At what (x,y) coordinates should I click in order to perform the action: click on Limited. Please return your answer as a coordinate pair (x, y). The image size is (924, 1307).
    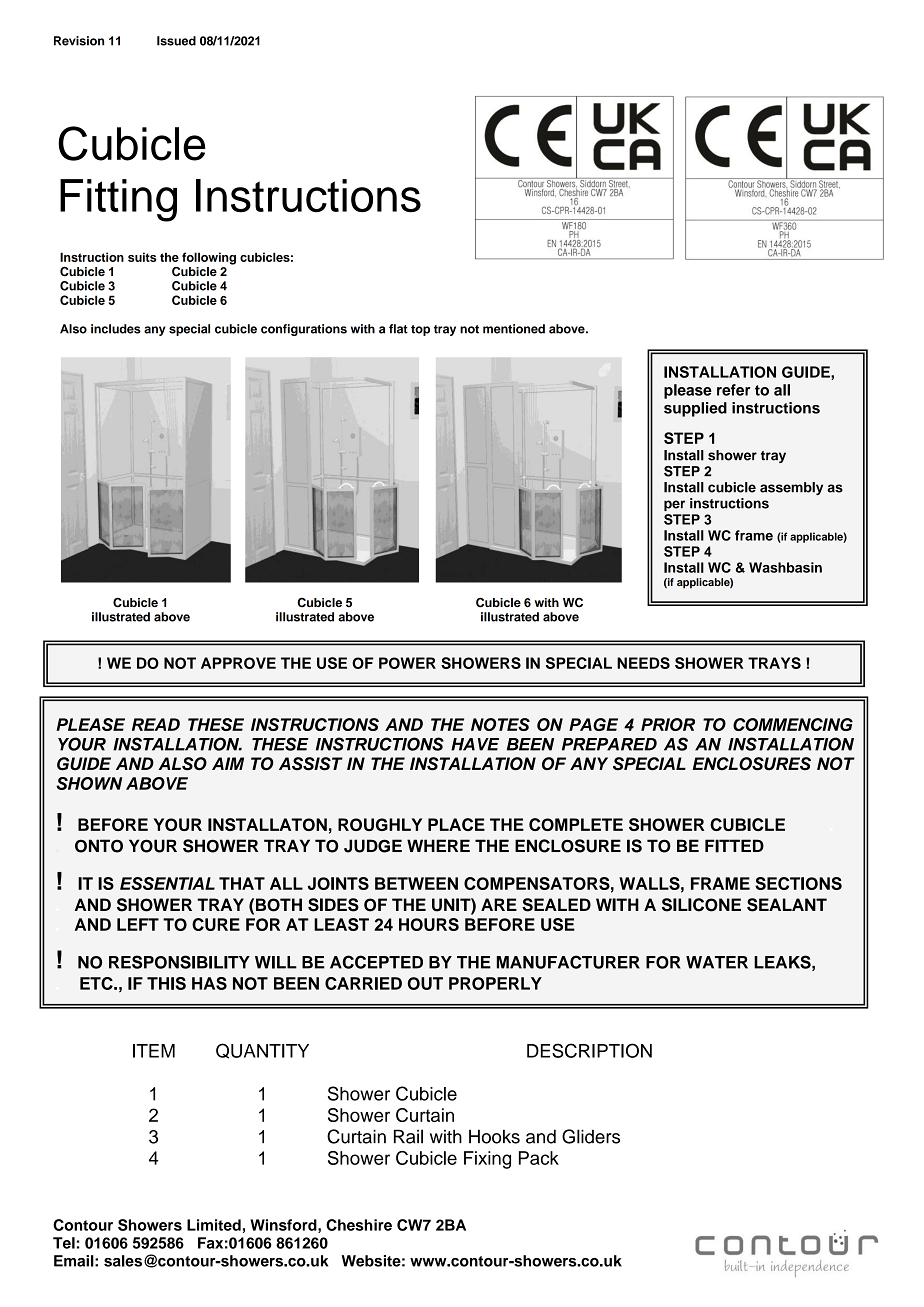
    Looking at the image, I should click on (214, 1225).
